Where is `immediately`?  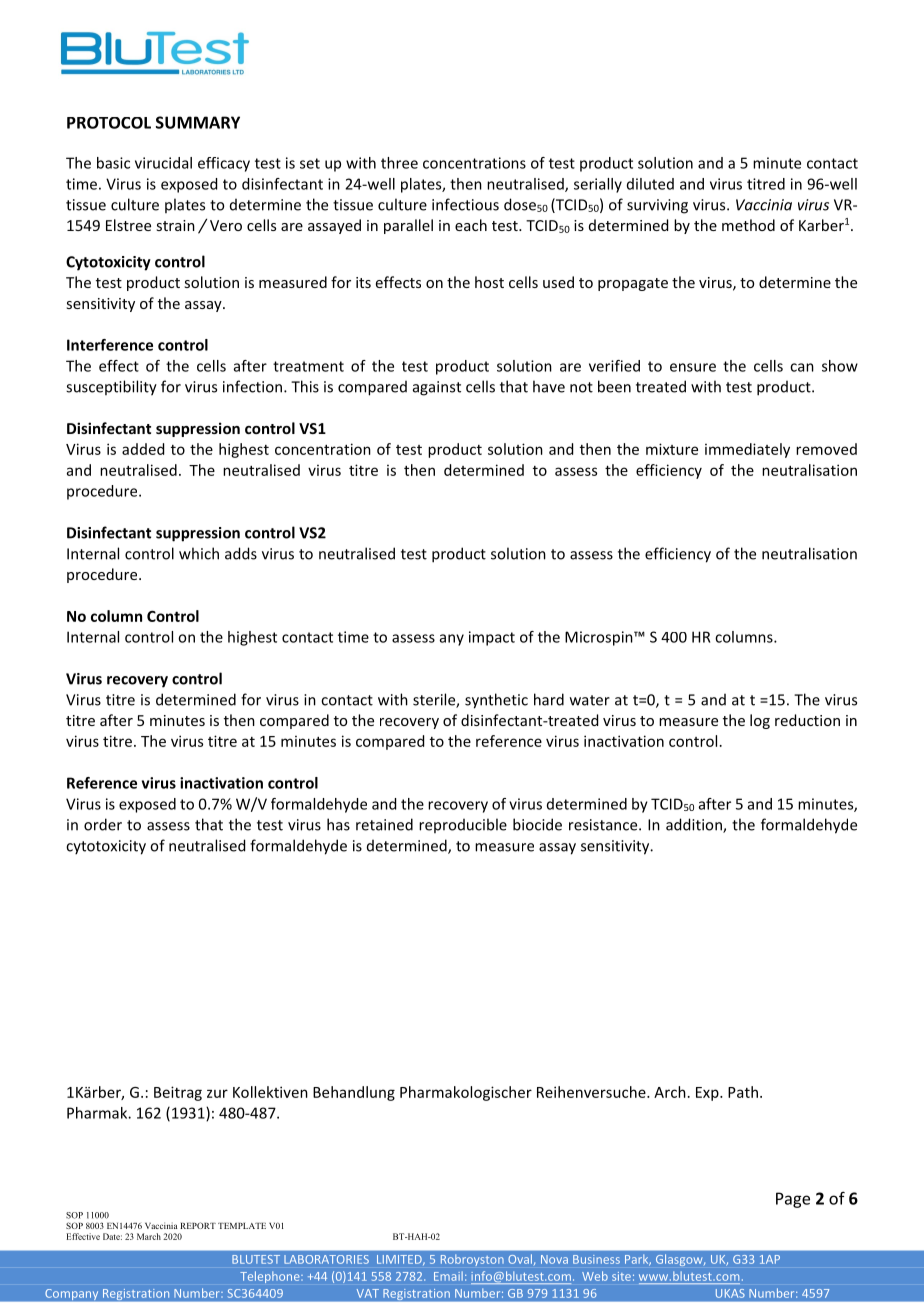
immediately is located at coordinates (747, 450).
